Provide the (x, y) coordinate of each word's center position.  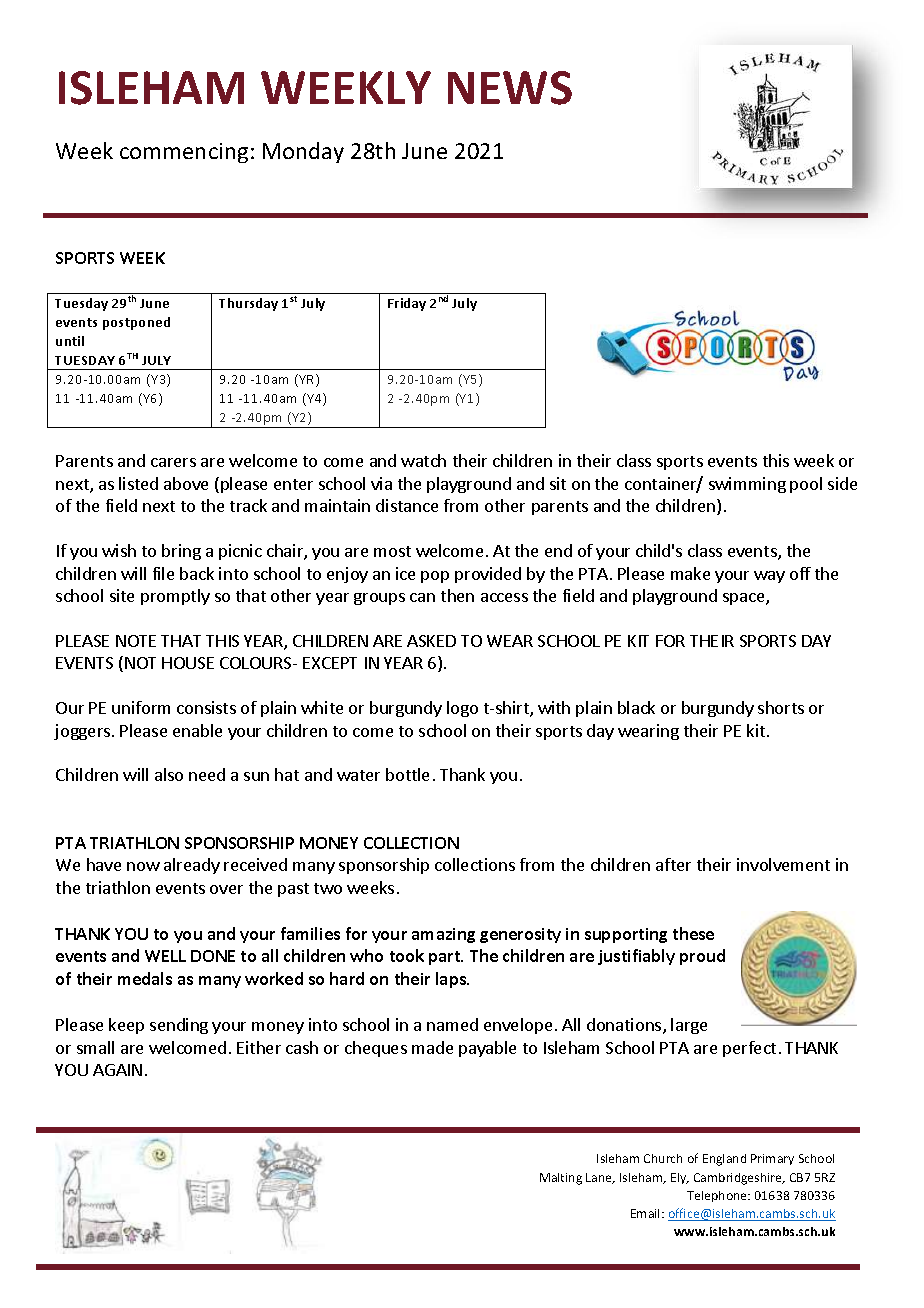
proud (702, 957)
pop (435, 577)
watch (423, 460)
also (169, 774)
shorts (781, 707)
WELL (165, 956)
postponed (136, 323)
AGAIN (117, 1070)
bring (181, 552)
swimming (747, 485)
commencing (184, 153)
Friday (407, 304)
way (769, 577)
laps (452, 980)
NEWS (510, 88)
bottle (407, 774)
